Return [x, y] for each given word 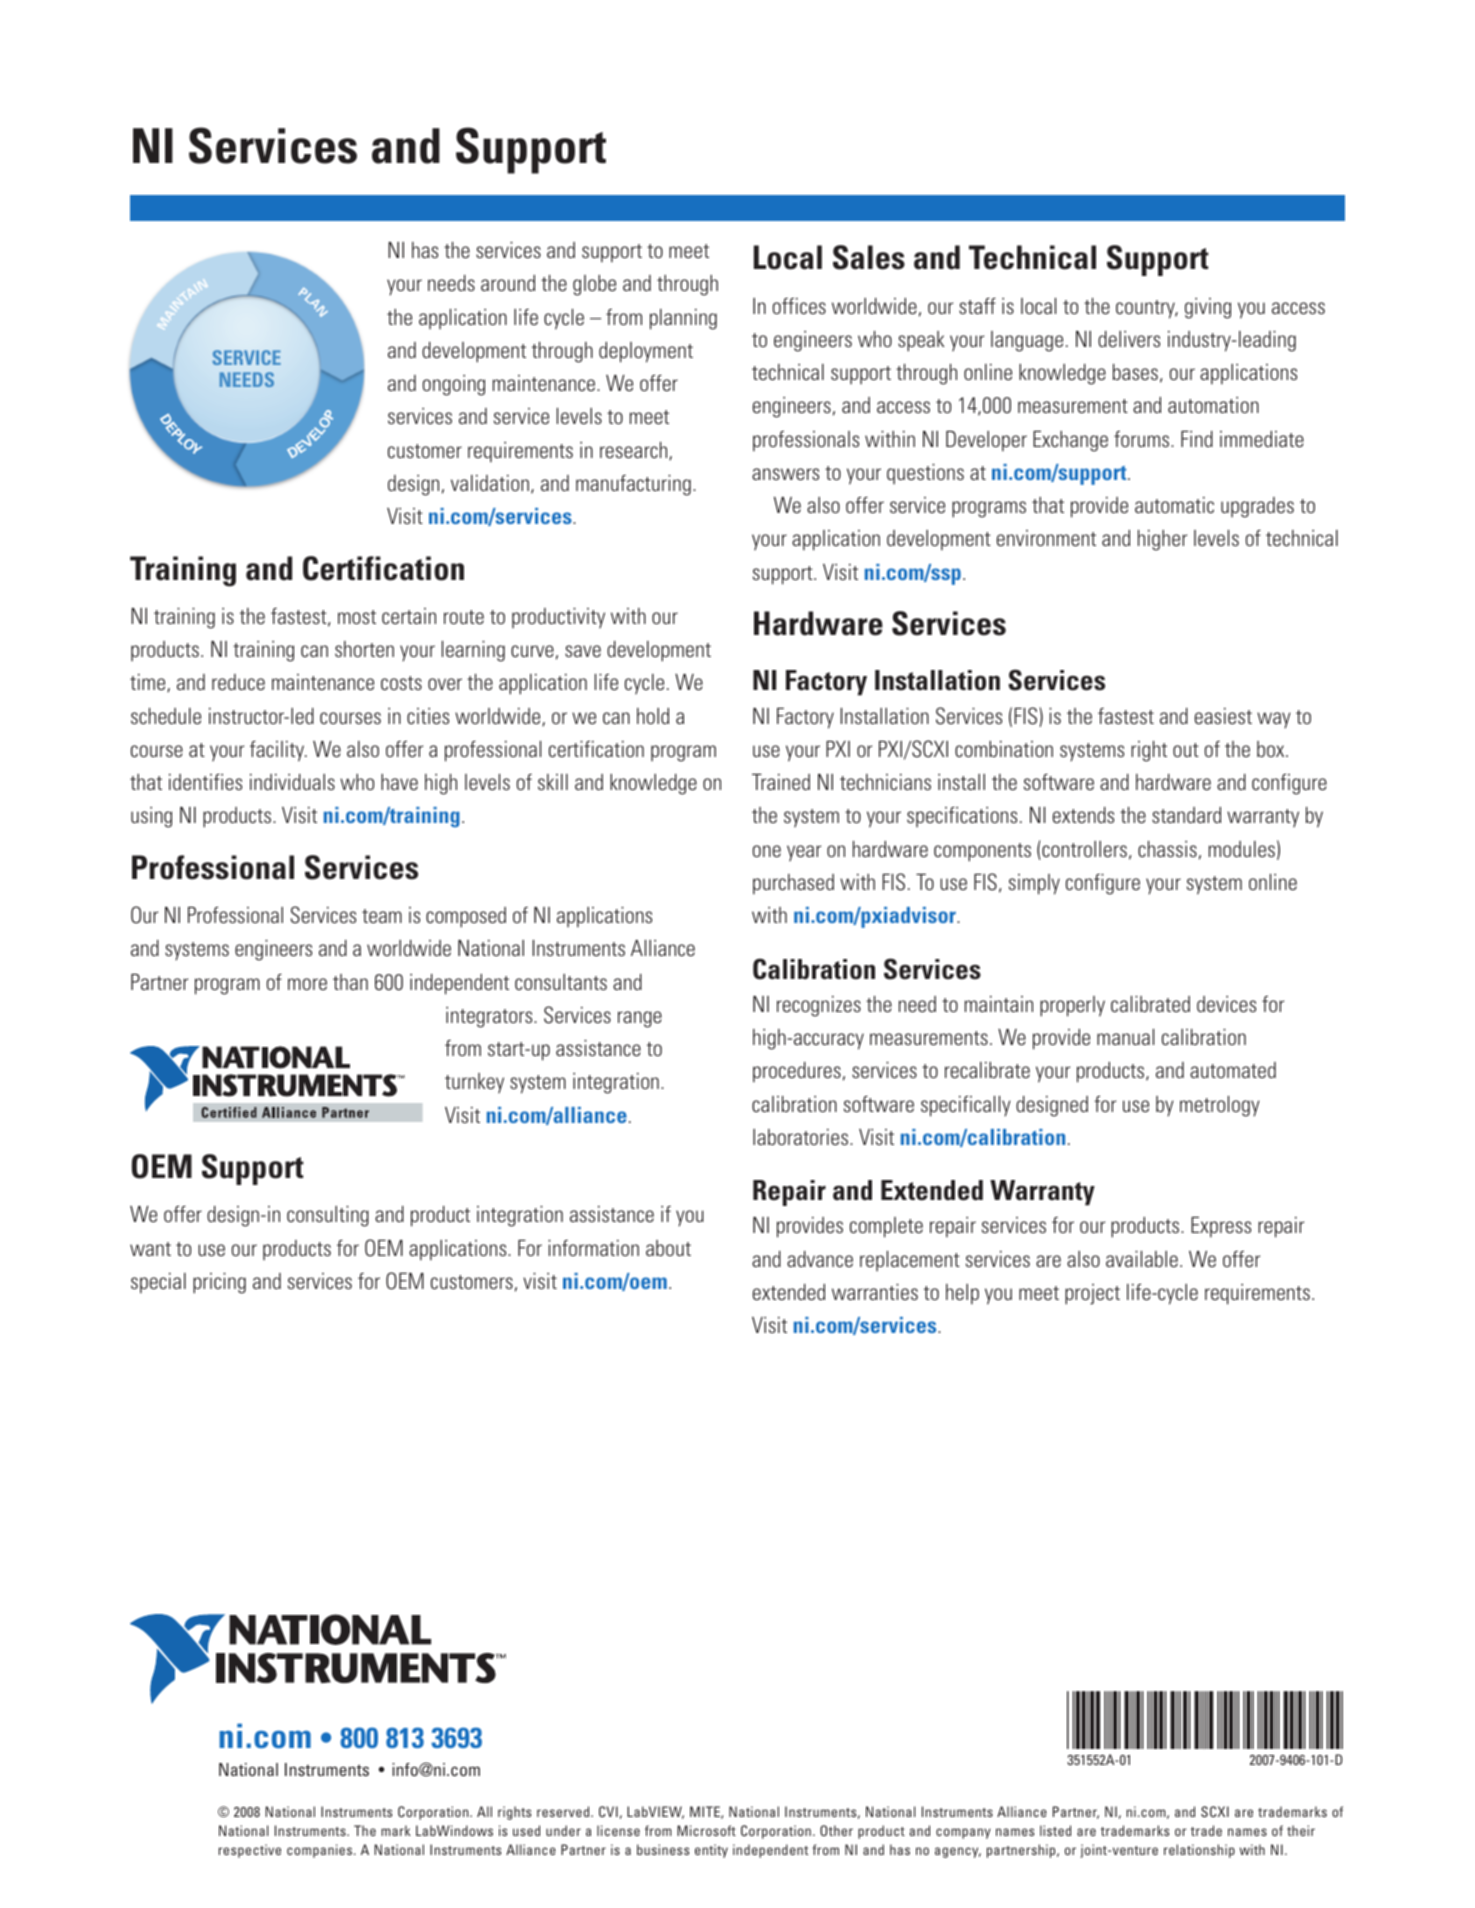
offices [799, 306]
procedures [797, 1072]
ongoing [454, 385]
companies [321, 1851]
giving [1208, 308]
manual [1125, 1037]
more [307, 984]
